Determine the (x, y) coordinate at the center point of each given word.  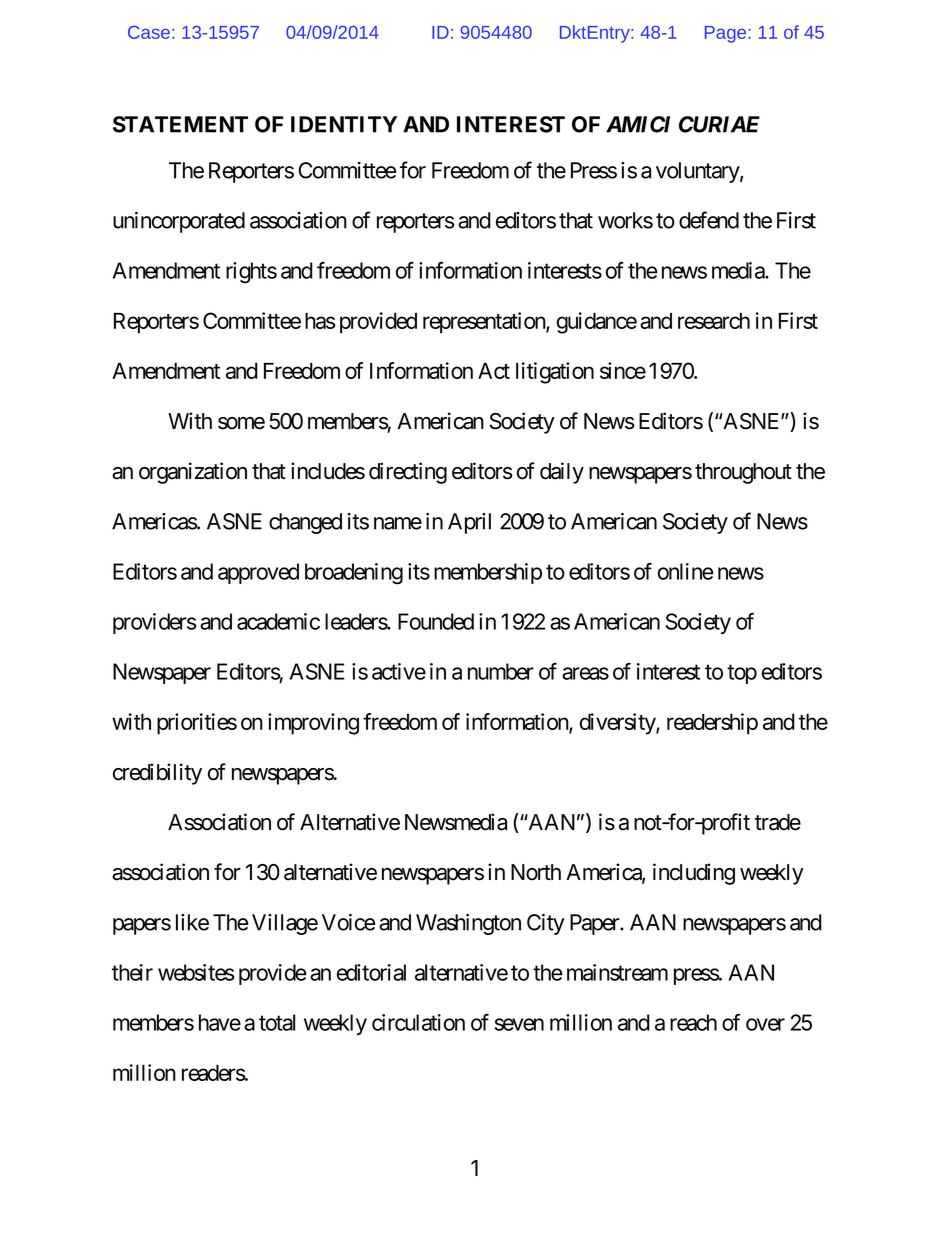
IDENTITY (344, 124)
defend (709, 220)
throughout (743, 473)
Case (149, 32)
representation (485, 323)
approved (258, 573)
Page (725, 34)
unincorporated (179, 222)
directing (408, 473)
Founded (436, 621)
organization (193, 473)
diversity (618, 724)
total (277, 1022)
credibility (157, 774)
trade (778, 822)
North (536, 872)
